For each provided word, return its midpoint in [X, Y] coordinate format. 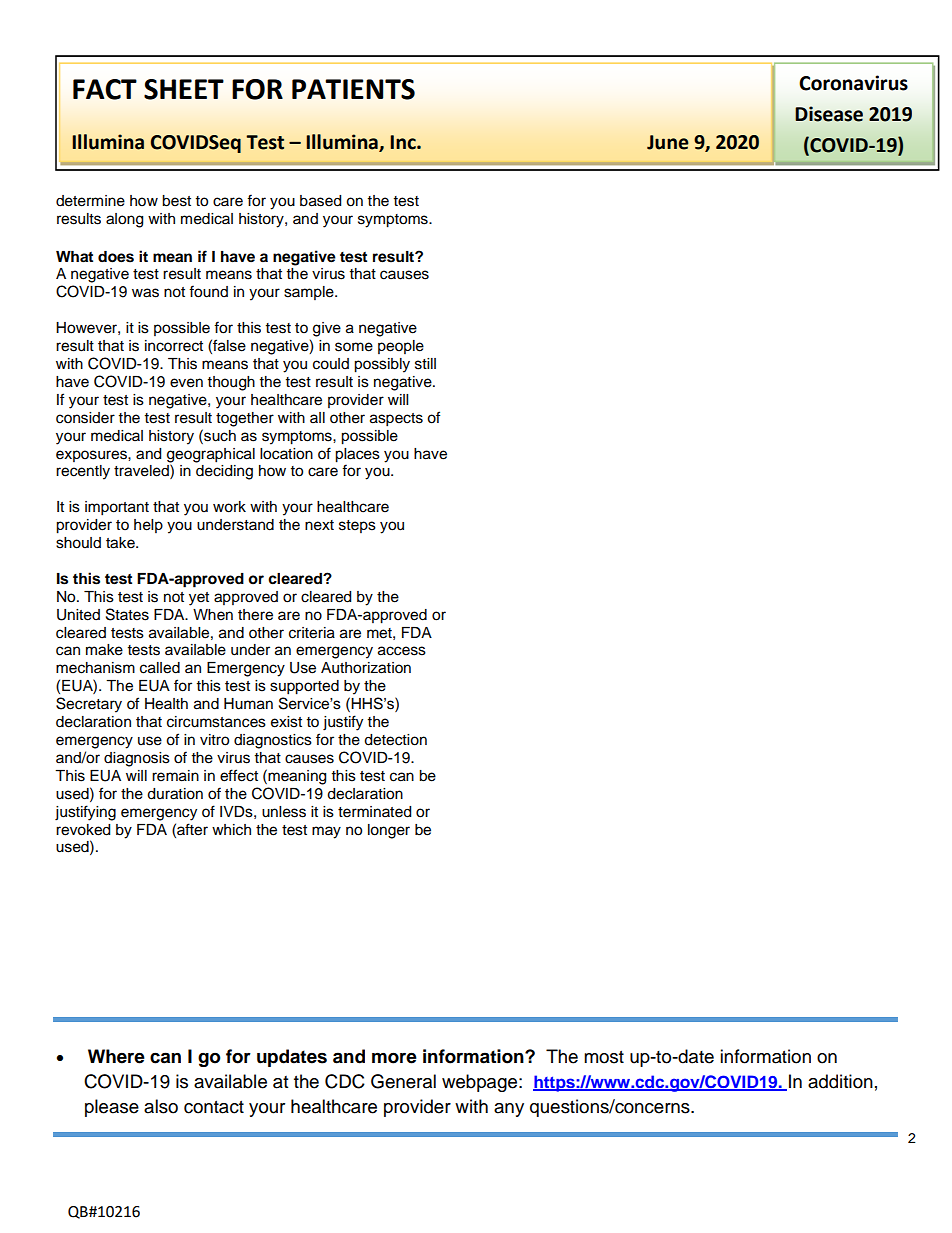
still [425, 364]
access [402, 651]
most [604, 1057]
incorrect [174, 346]
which [231, 830]
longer [389, 831]
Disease [829, 114]
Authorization [366, 668]
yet [199, 599]
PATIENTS [353, 89]
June [668, 142]
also [161, 1106]
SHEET [184, 89]
